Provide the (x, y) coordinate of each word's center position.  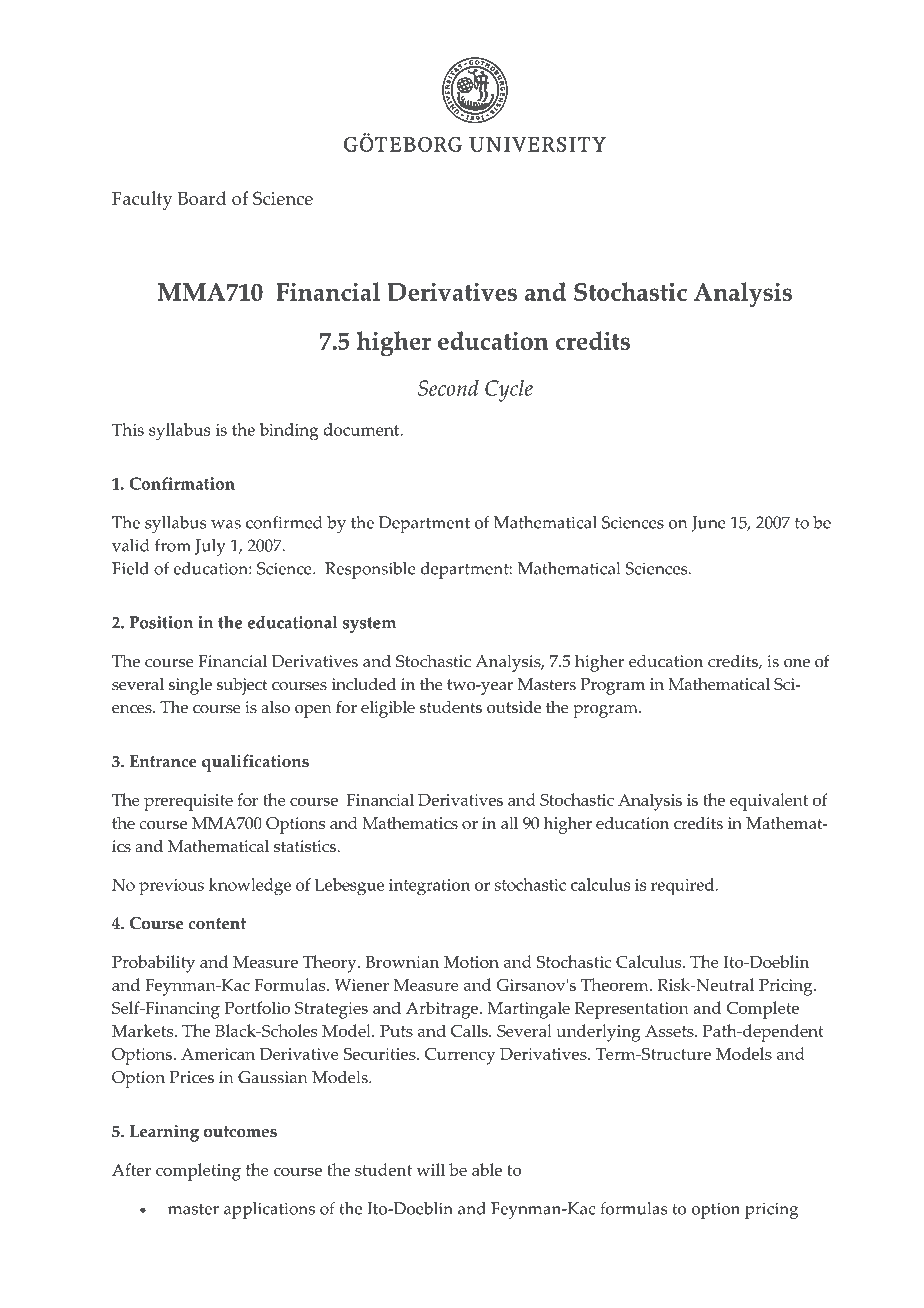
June (709, 524)
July (210, 547)
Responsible (370, 570)
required (684, 887)
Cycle (509, 391)
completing (198, 1172)
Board (202, 198)
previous (171, 887)
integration (429, 887)
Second (448, 388)
